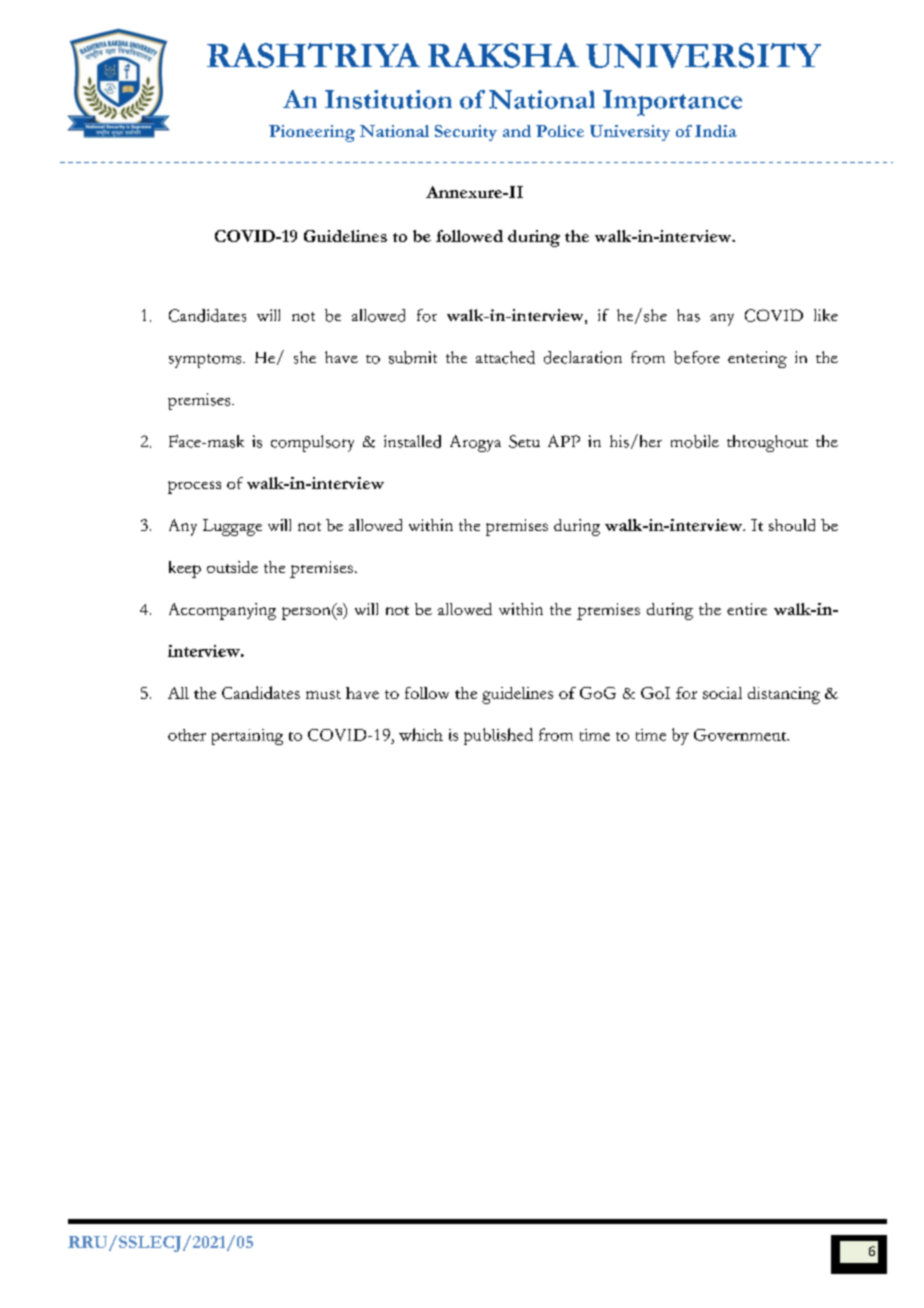 This document has width=924, height=1308. What do you see at coordinates (672, 103) in the document?
I see `Importance` at bounding box center [672, 103].
